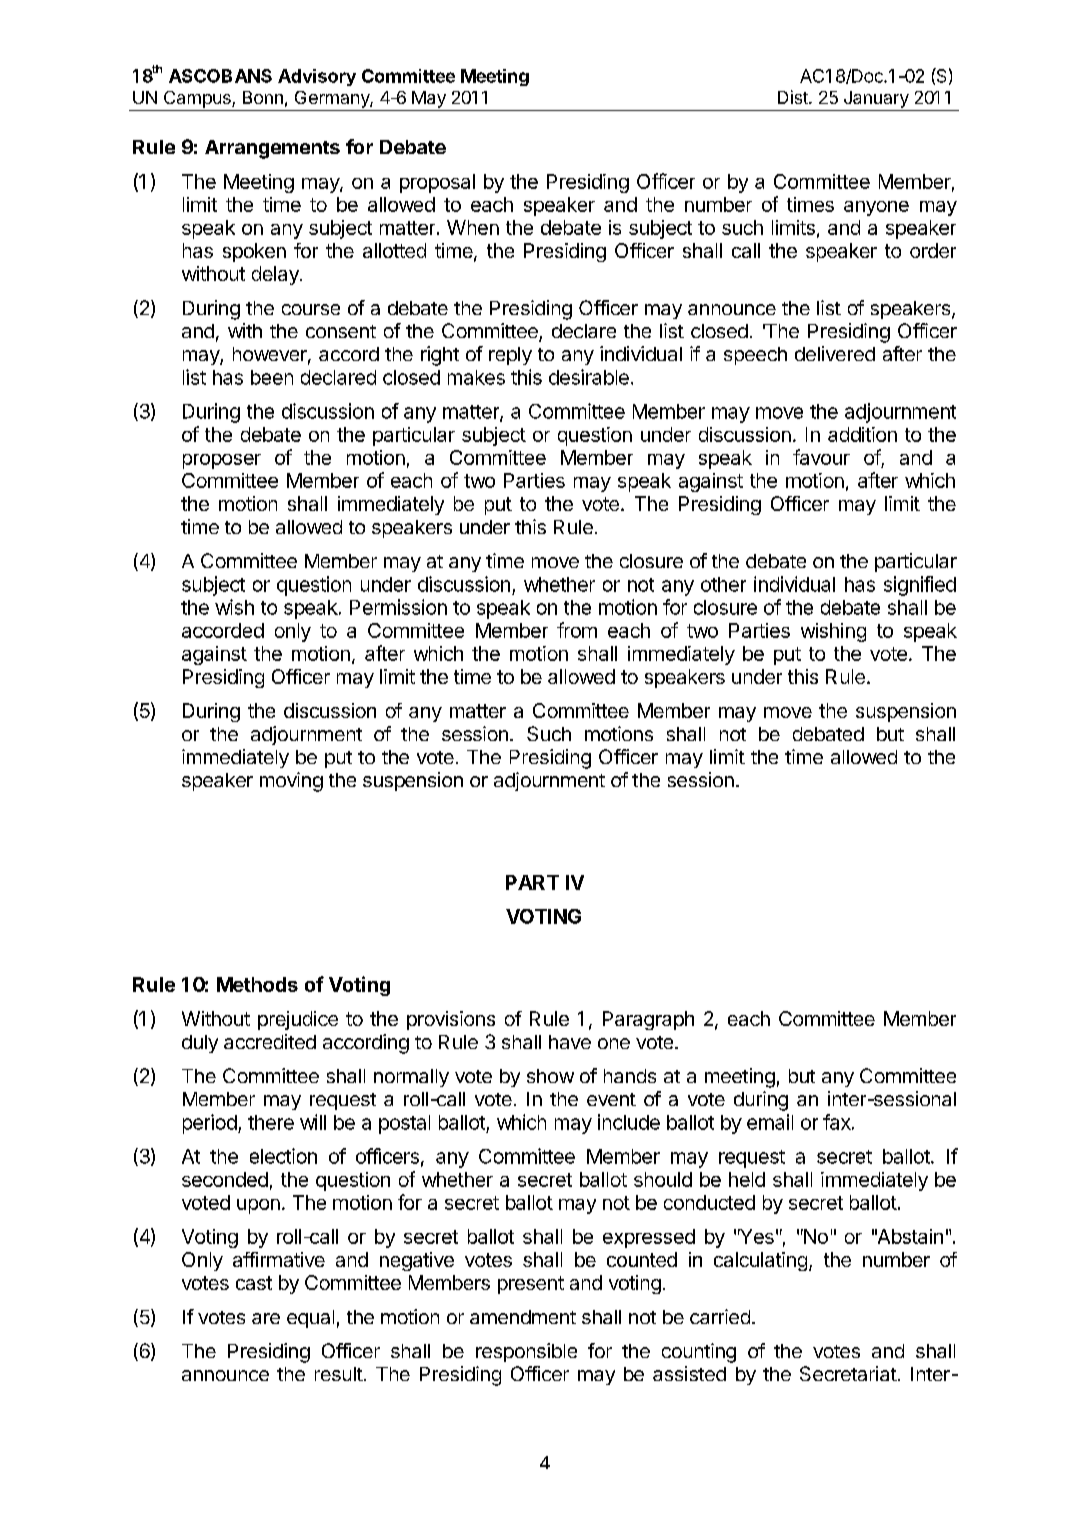 This screenshot has height=1539, width=1088. What do you see at coordinates (577, 630) in the screenshot?
I see `from` at bounding box center [577, 630].
